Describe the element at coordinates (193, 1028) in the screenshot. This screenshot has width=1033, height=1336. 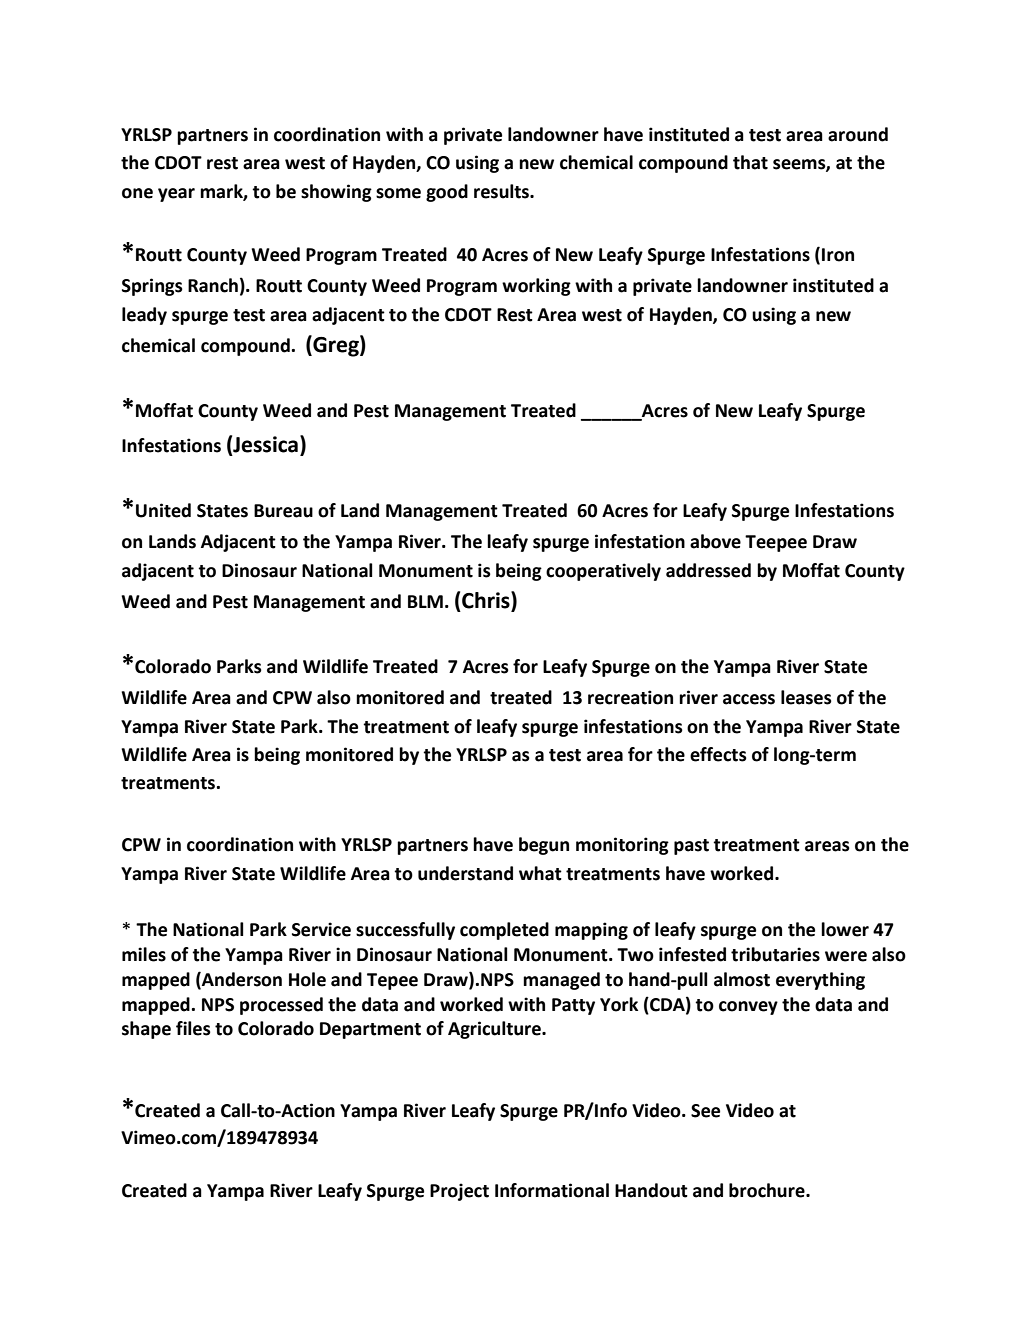
I see `files` at that location.
